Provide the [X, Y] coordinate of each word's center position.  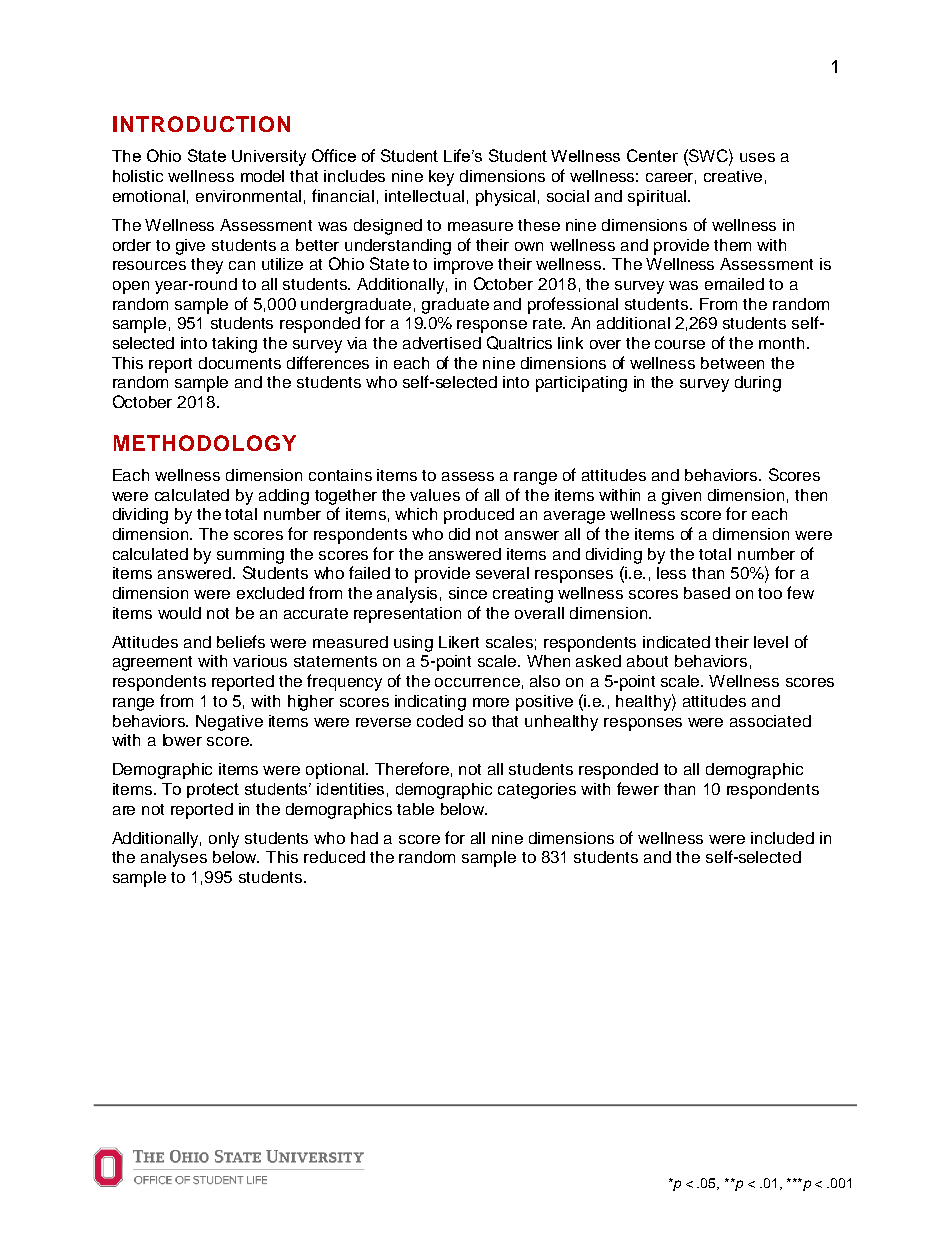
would [179, 613]
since [468, 593]
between [732, 363]
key [441, 178]
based [707, 593]
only [224, 840]
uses [757, 157]
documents [240, 363]
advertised [442, 343]
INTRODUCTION [201, 124]
